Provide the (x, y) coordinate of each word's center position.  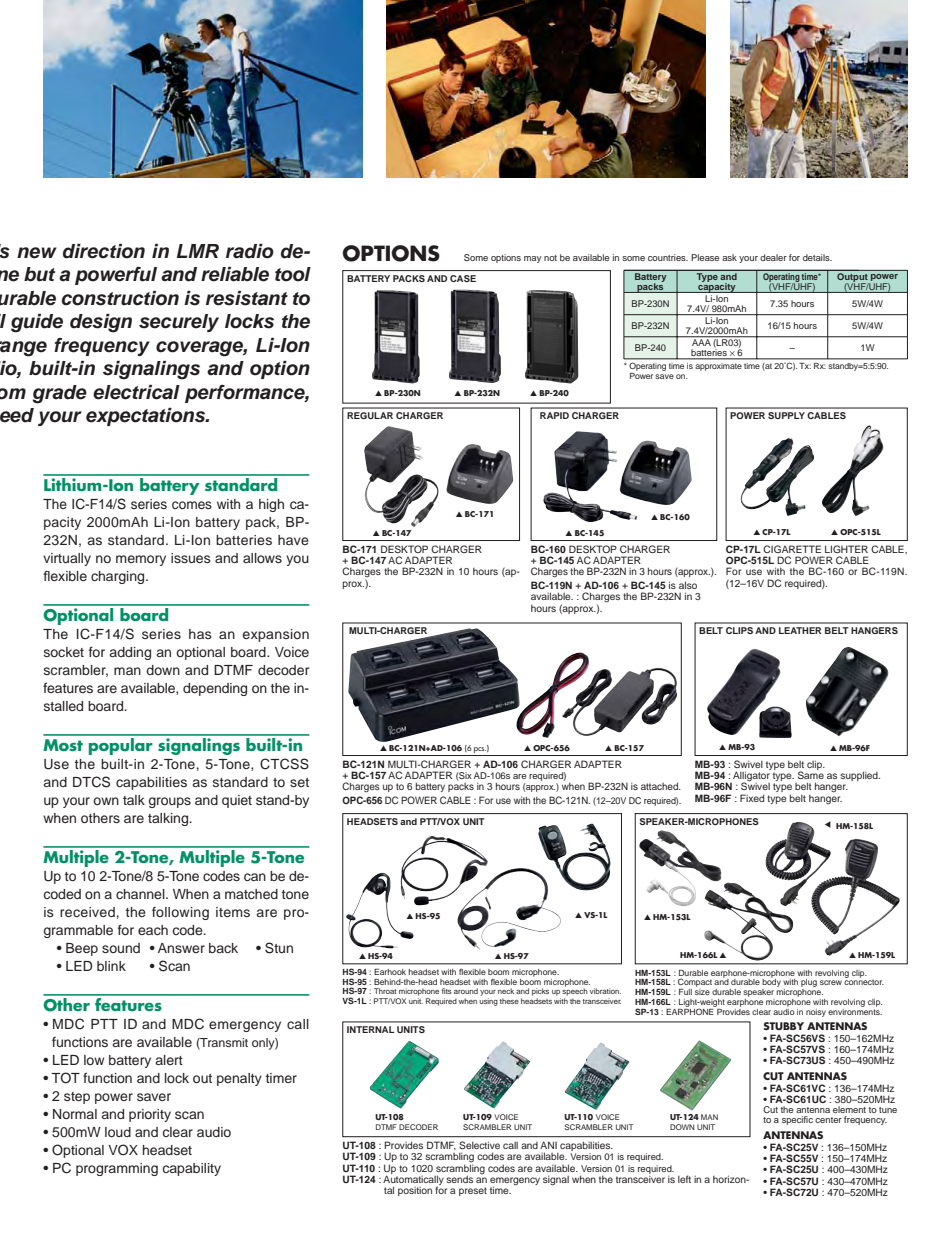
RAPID (554, 415)
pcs (480, 750)
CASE (463, 278)
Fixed (752, 798)
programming (117, 1169)
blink (111, 966)
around (466, 991)
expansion (276, 635)
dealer (773, 257)
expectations (147, 417)
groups (170, 802)
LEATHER (800, 630)
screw (831, 982)
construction (120, 298)
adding (130, 653)
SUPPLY (786, 415)
